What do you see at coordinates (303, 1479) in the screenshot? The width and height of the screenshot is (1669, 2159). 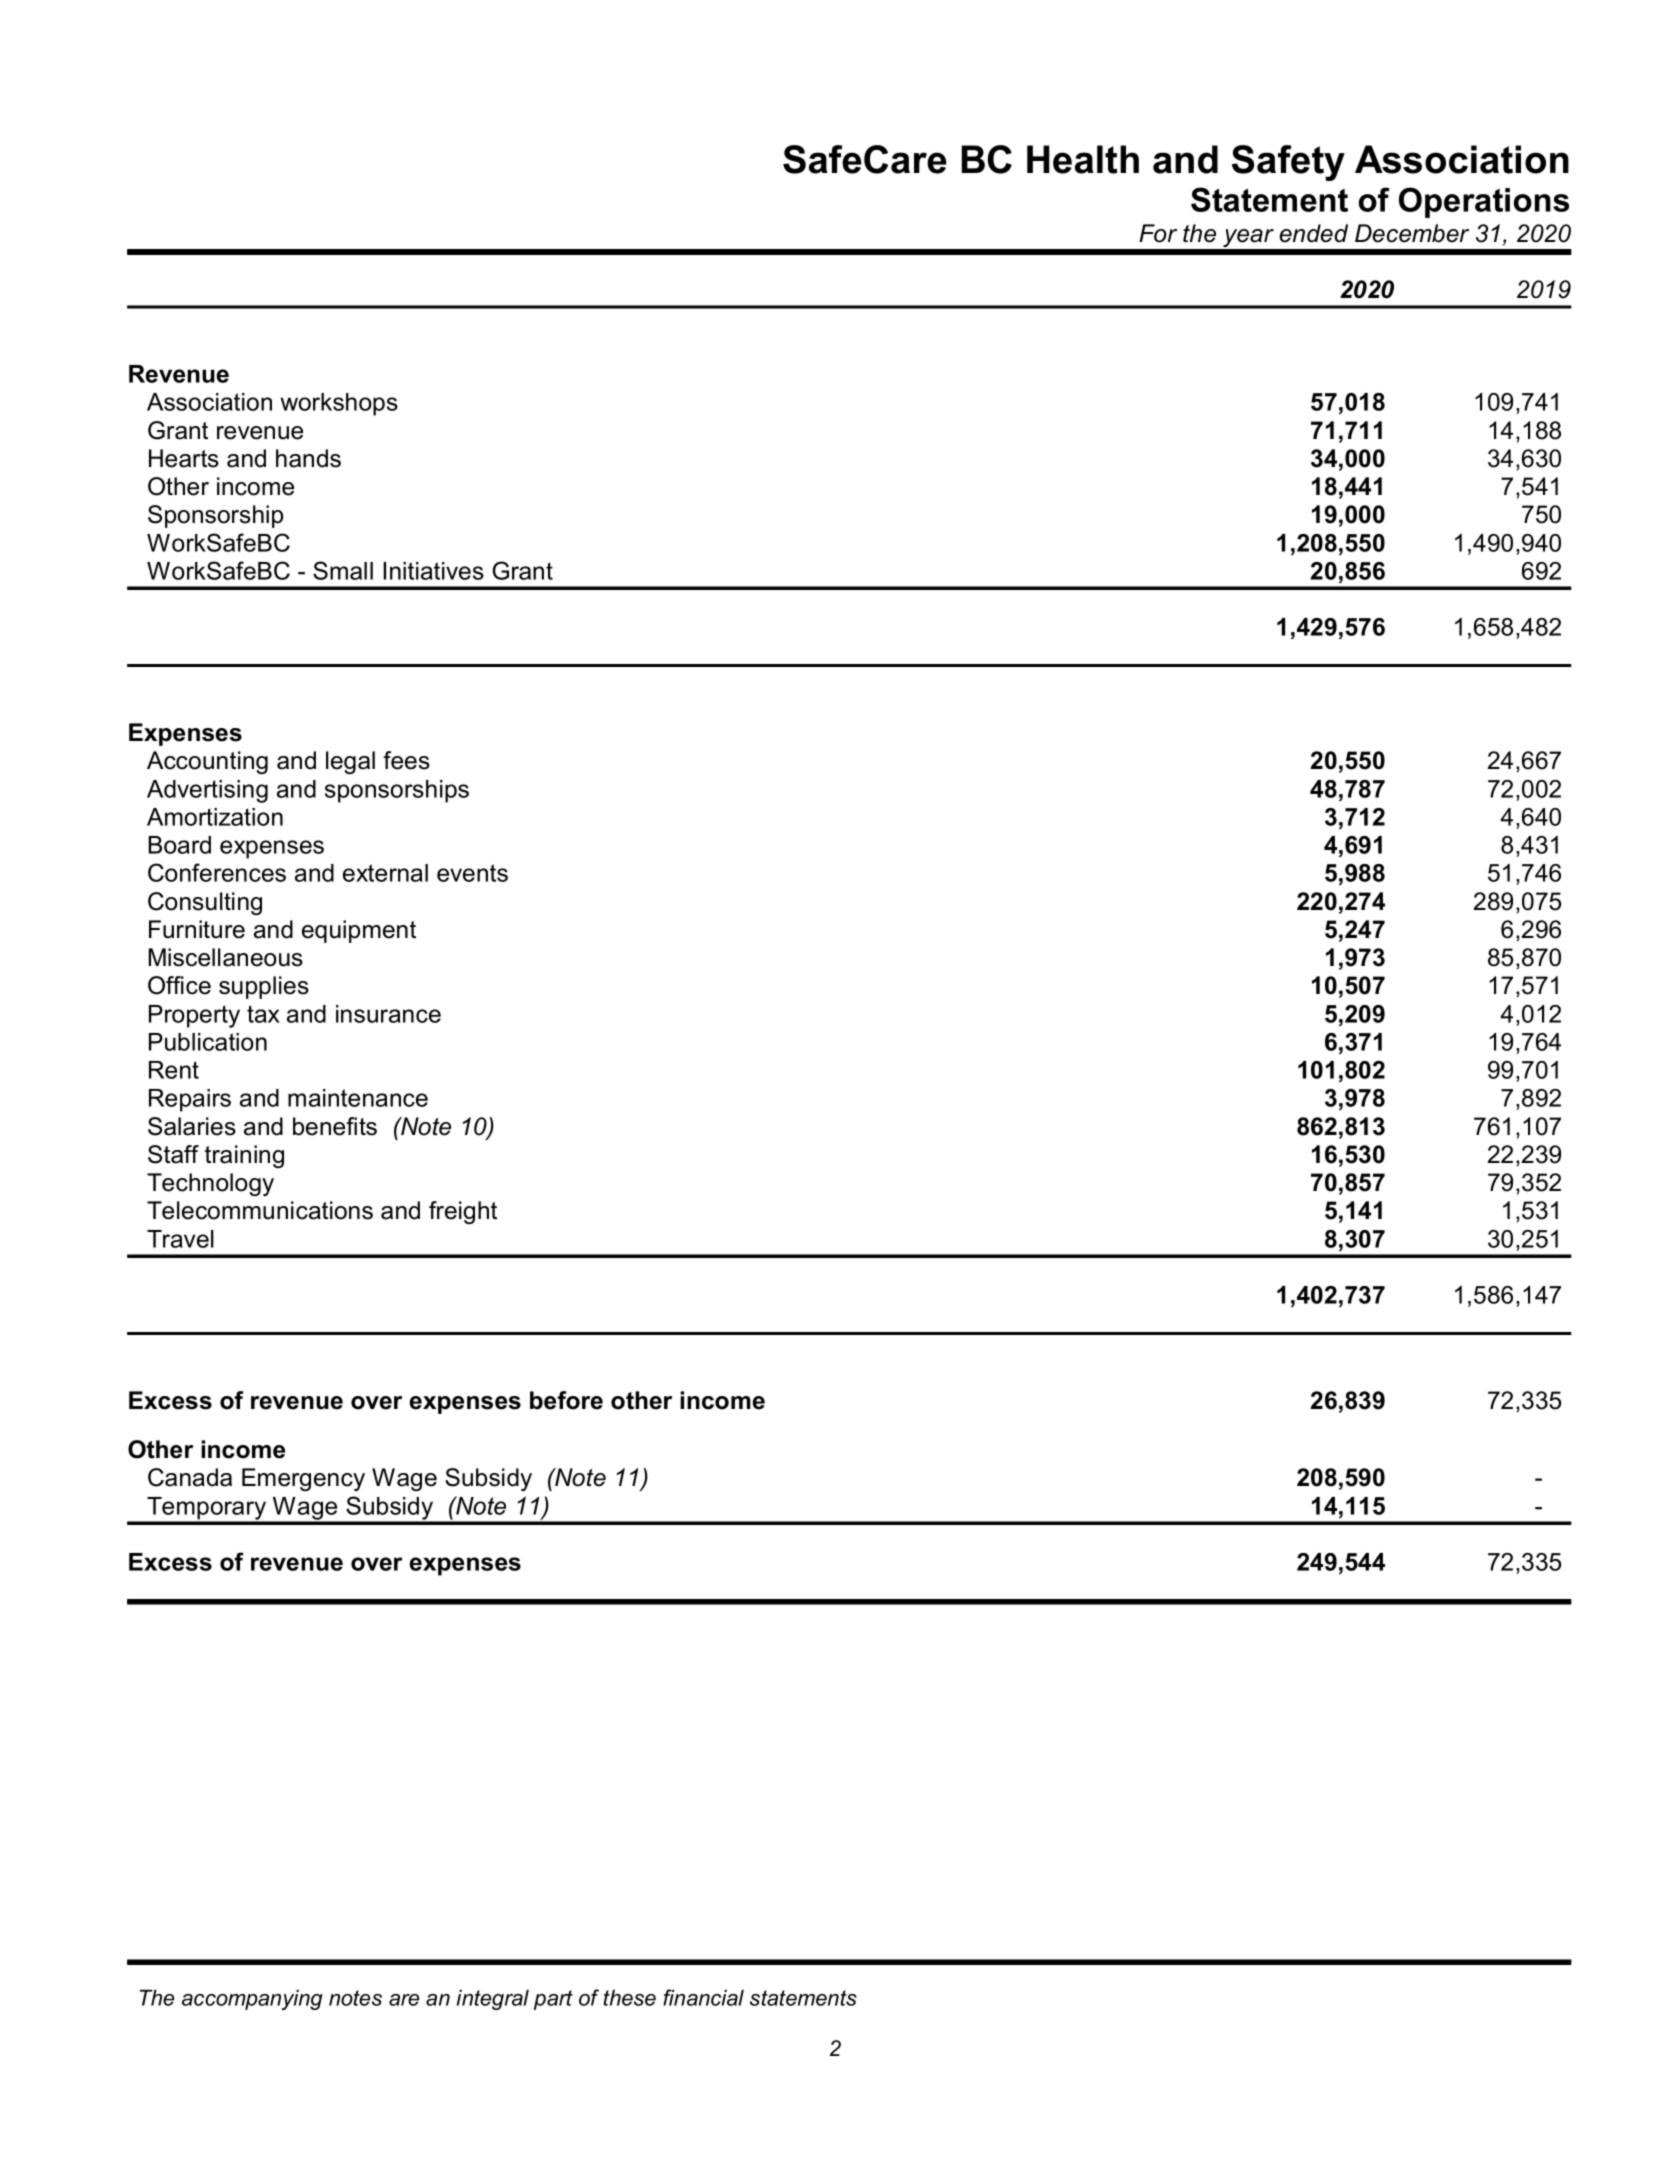 I see `Emergency` at bounding box center [303, 1479].
